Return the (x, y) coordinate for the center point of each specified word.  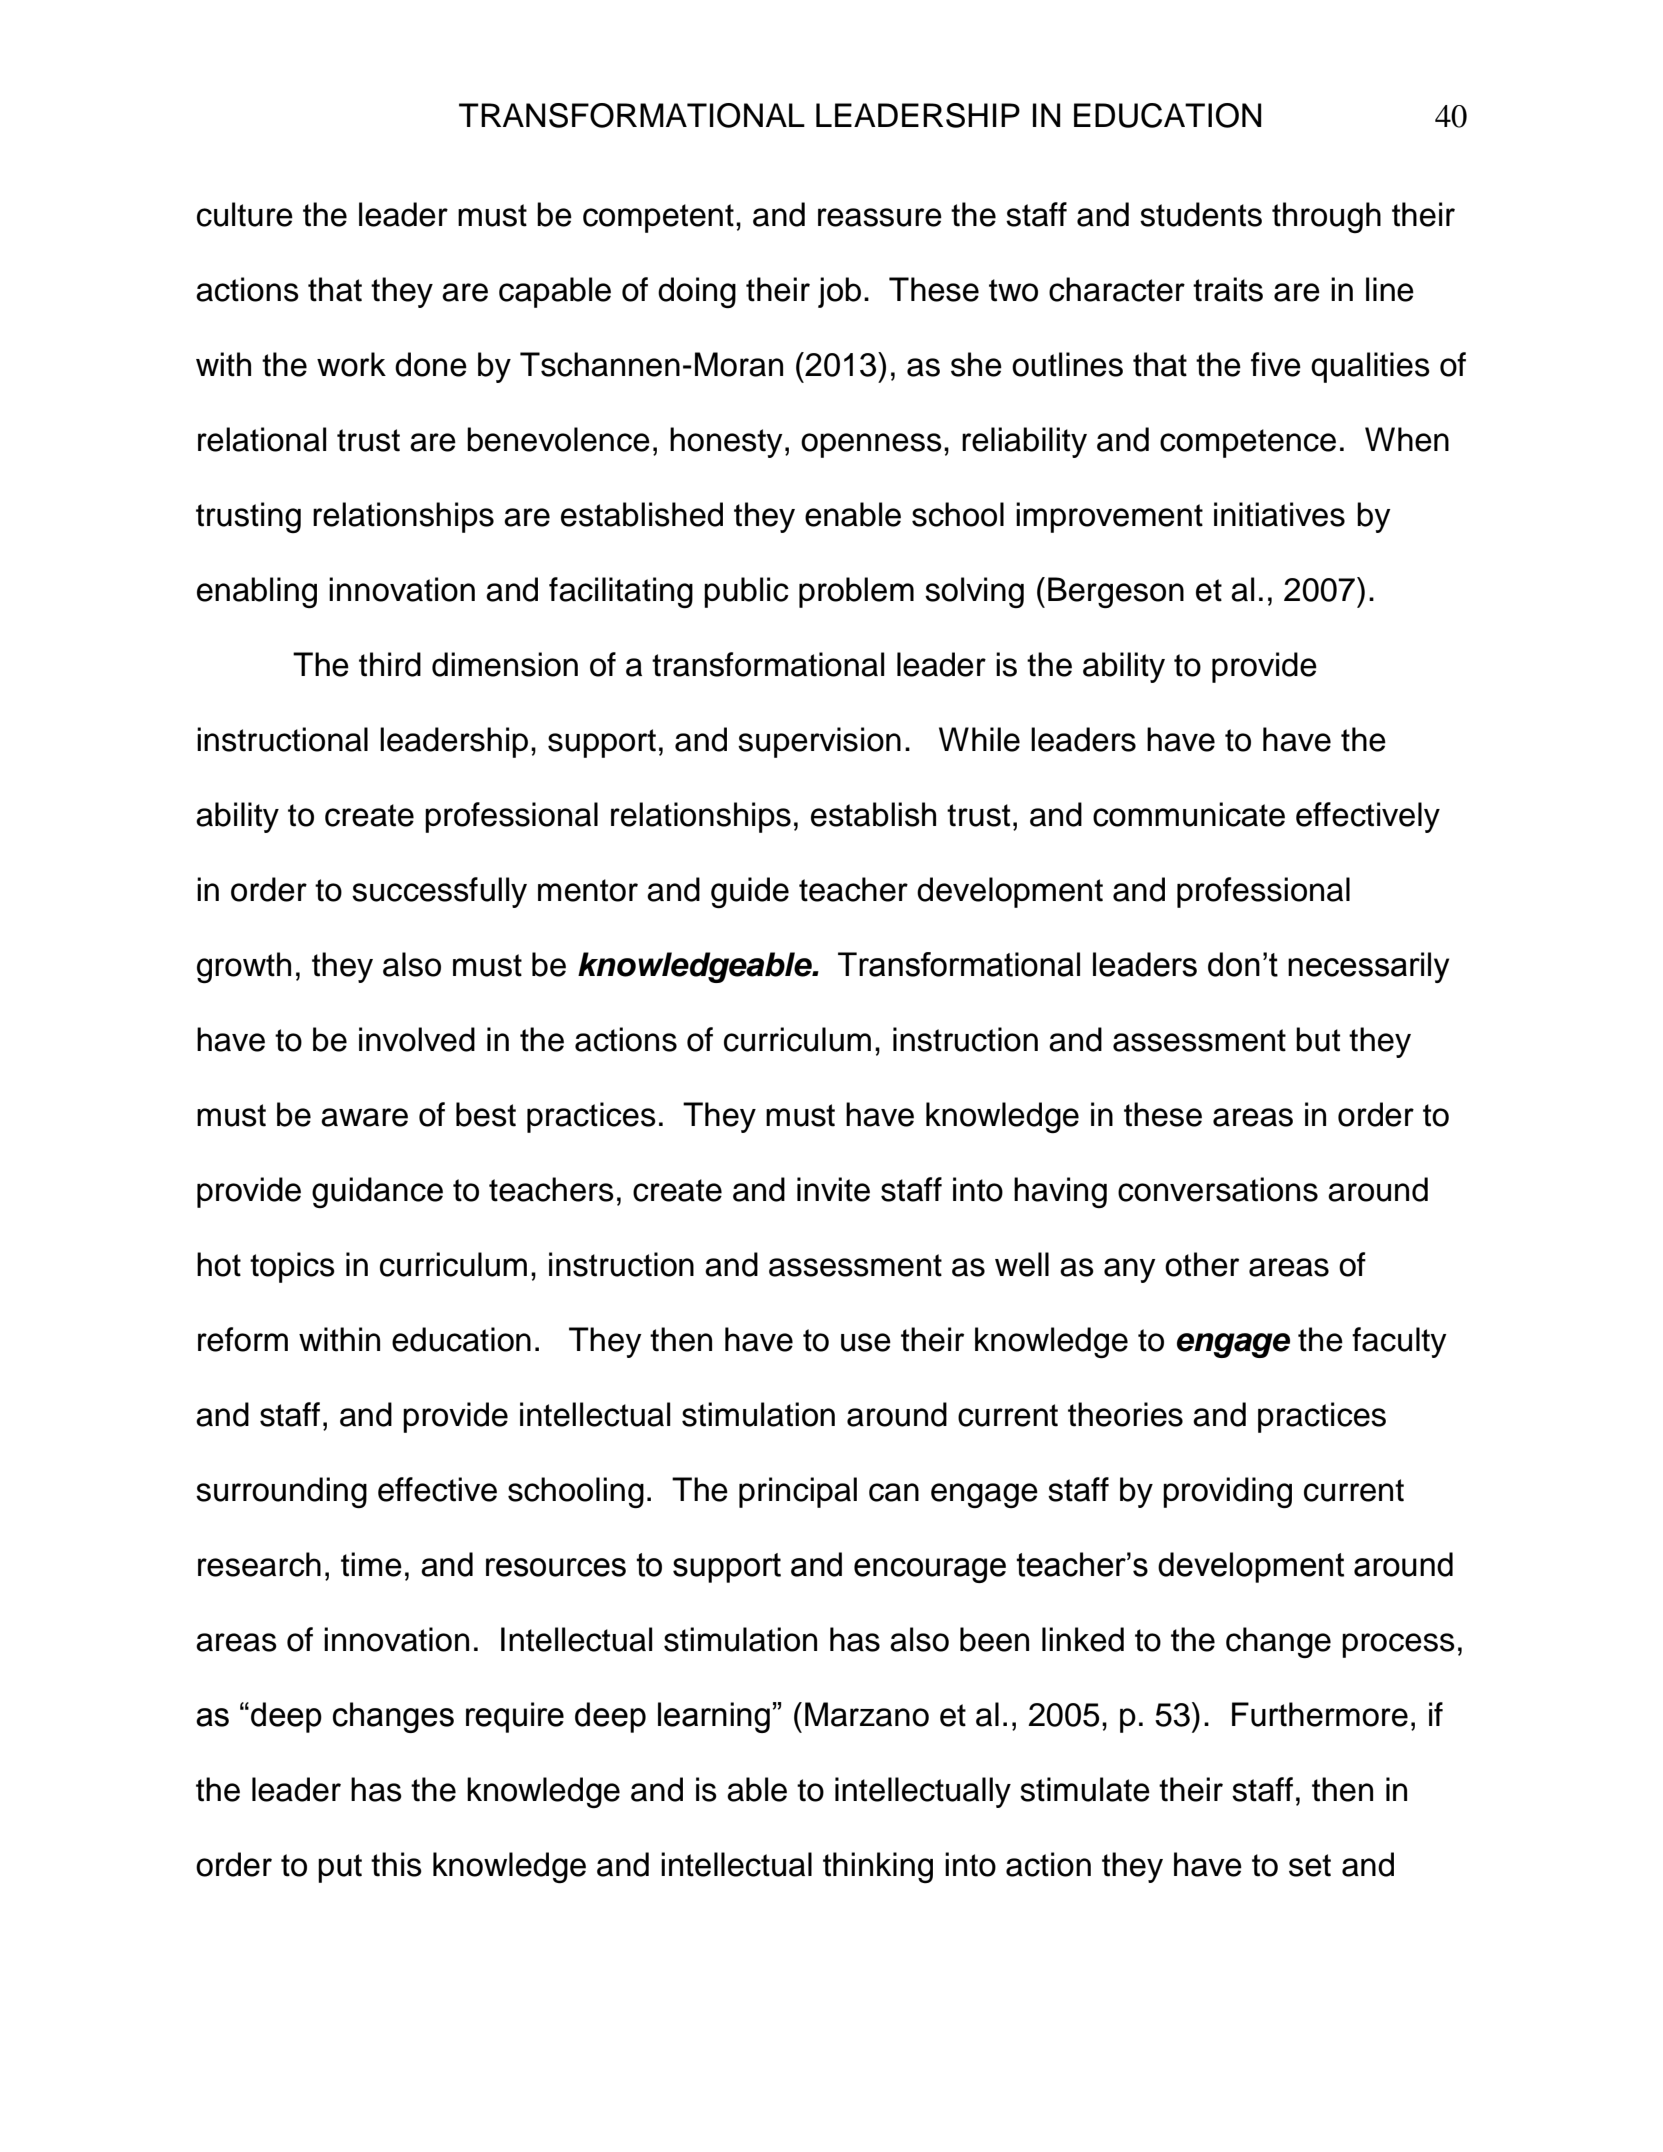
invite (833, 1189)
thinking (878, 1867)
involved (417, 1039)
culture (245, 214)
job (839, 292)
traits (1228, 289)
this (396, 1864)
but (1318, 1039)
